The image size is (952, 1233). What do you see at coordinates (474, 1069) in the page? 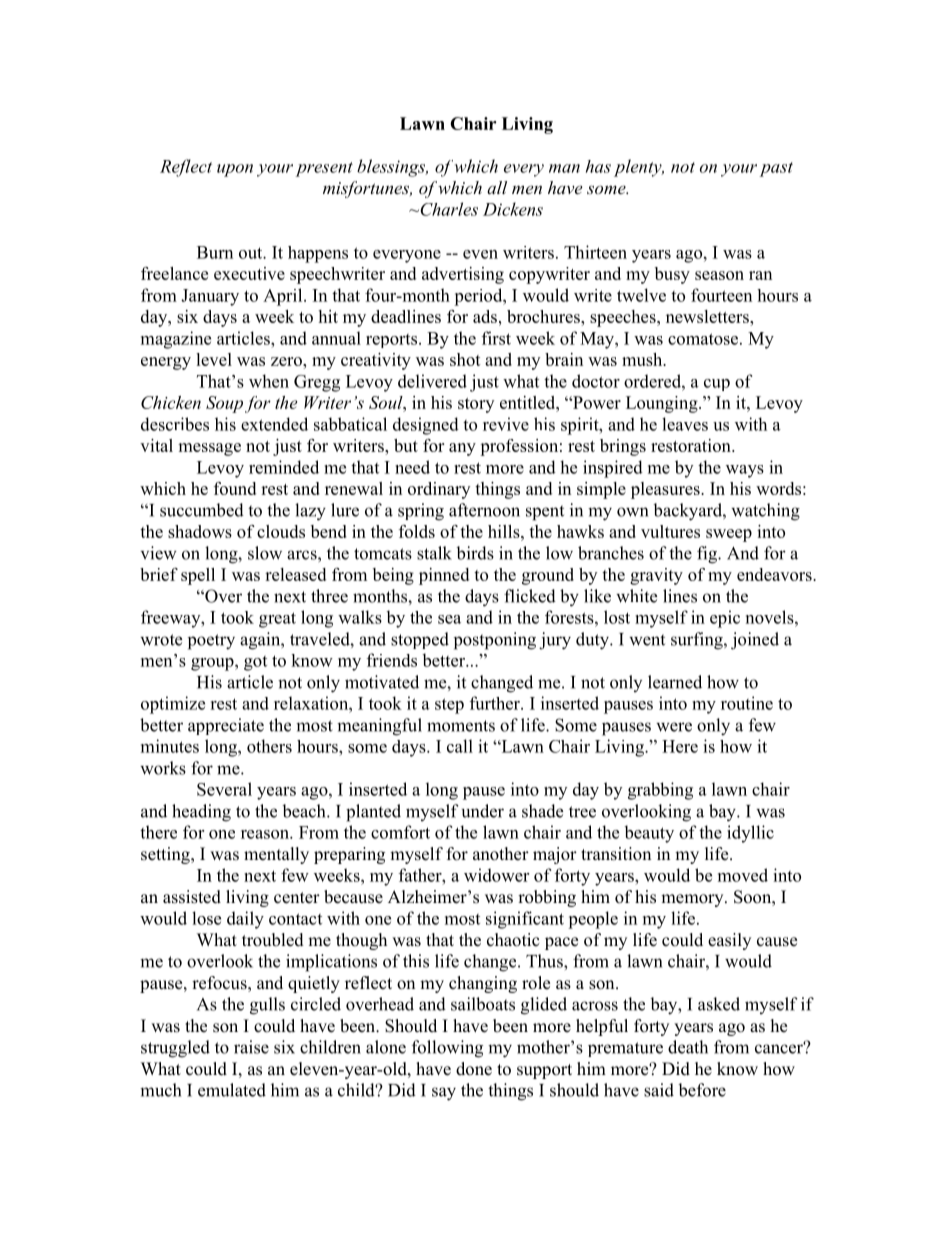
I see `done` at bounding box center [474, 1069].
